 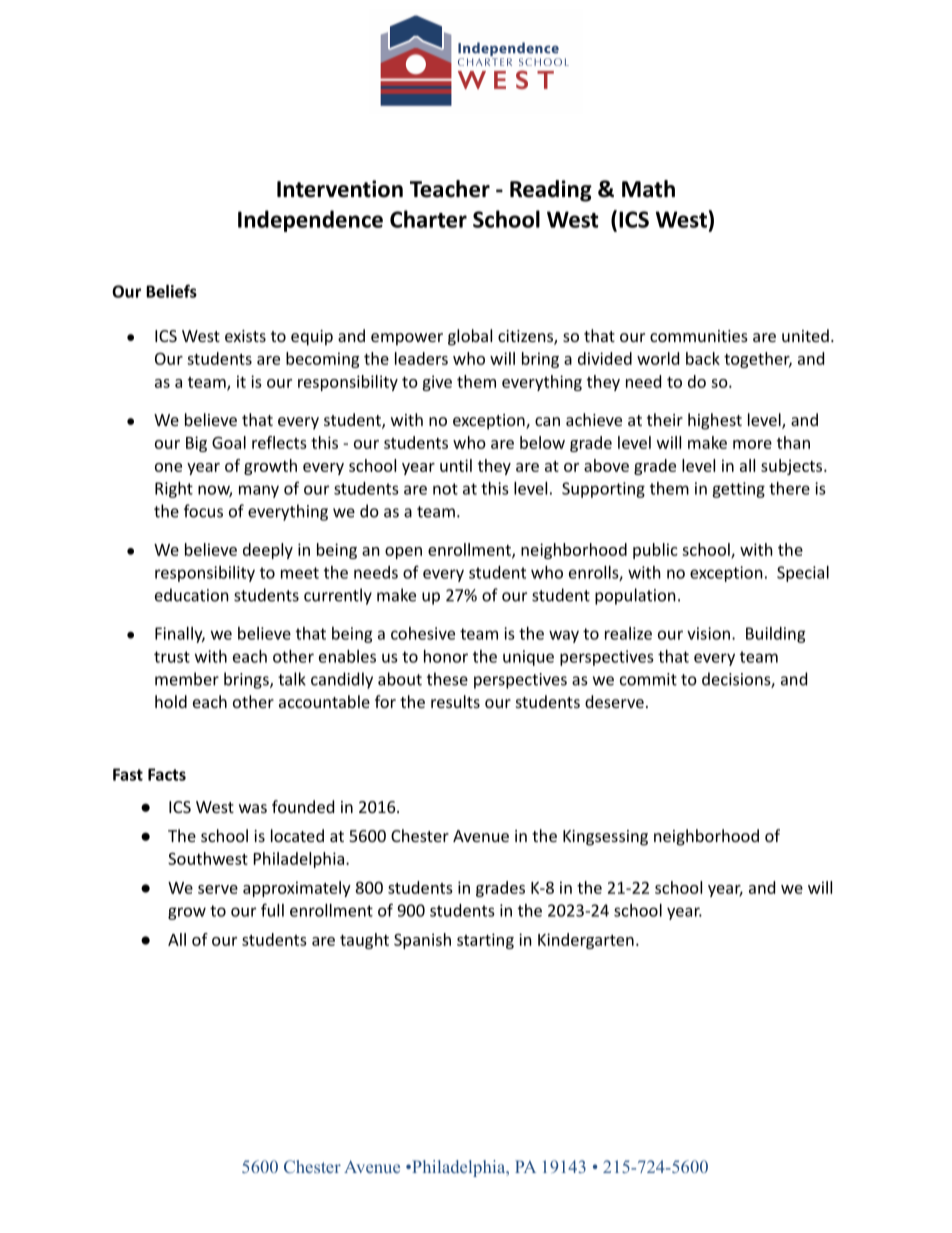 What do you see at coordinates (485, 941) in the document?
I see `starting` at bounding box center [485, 941].
